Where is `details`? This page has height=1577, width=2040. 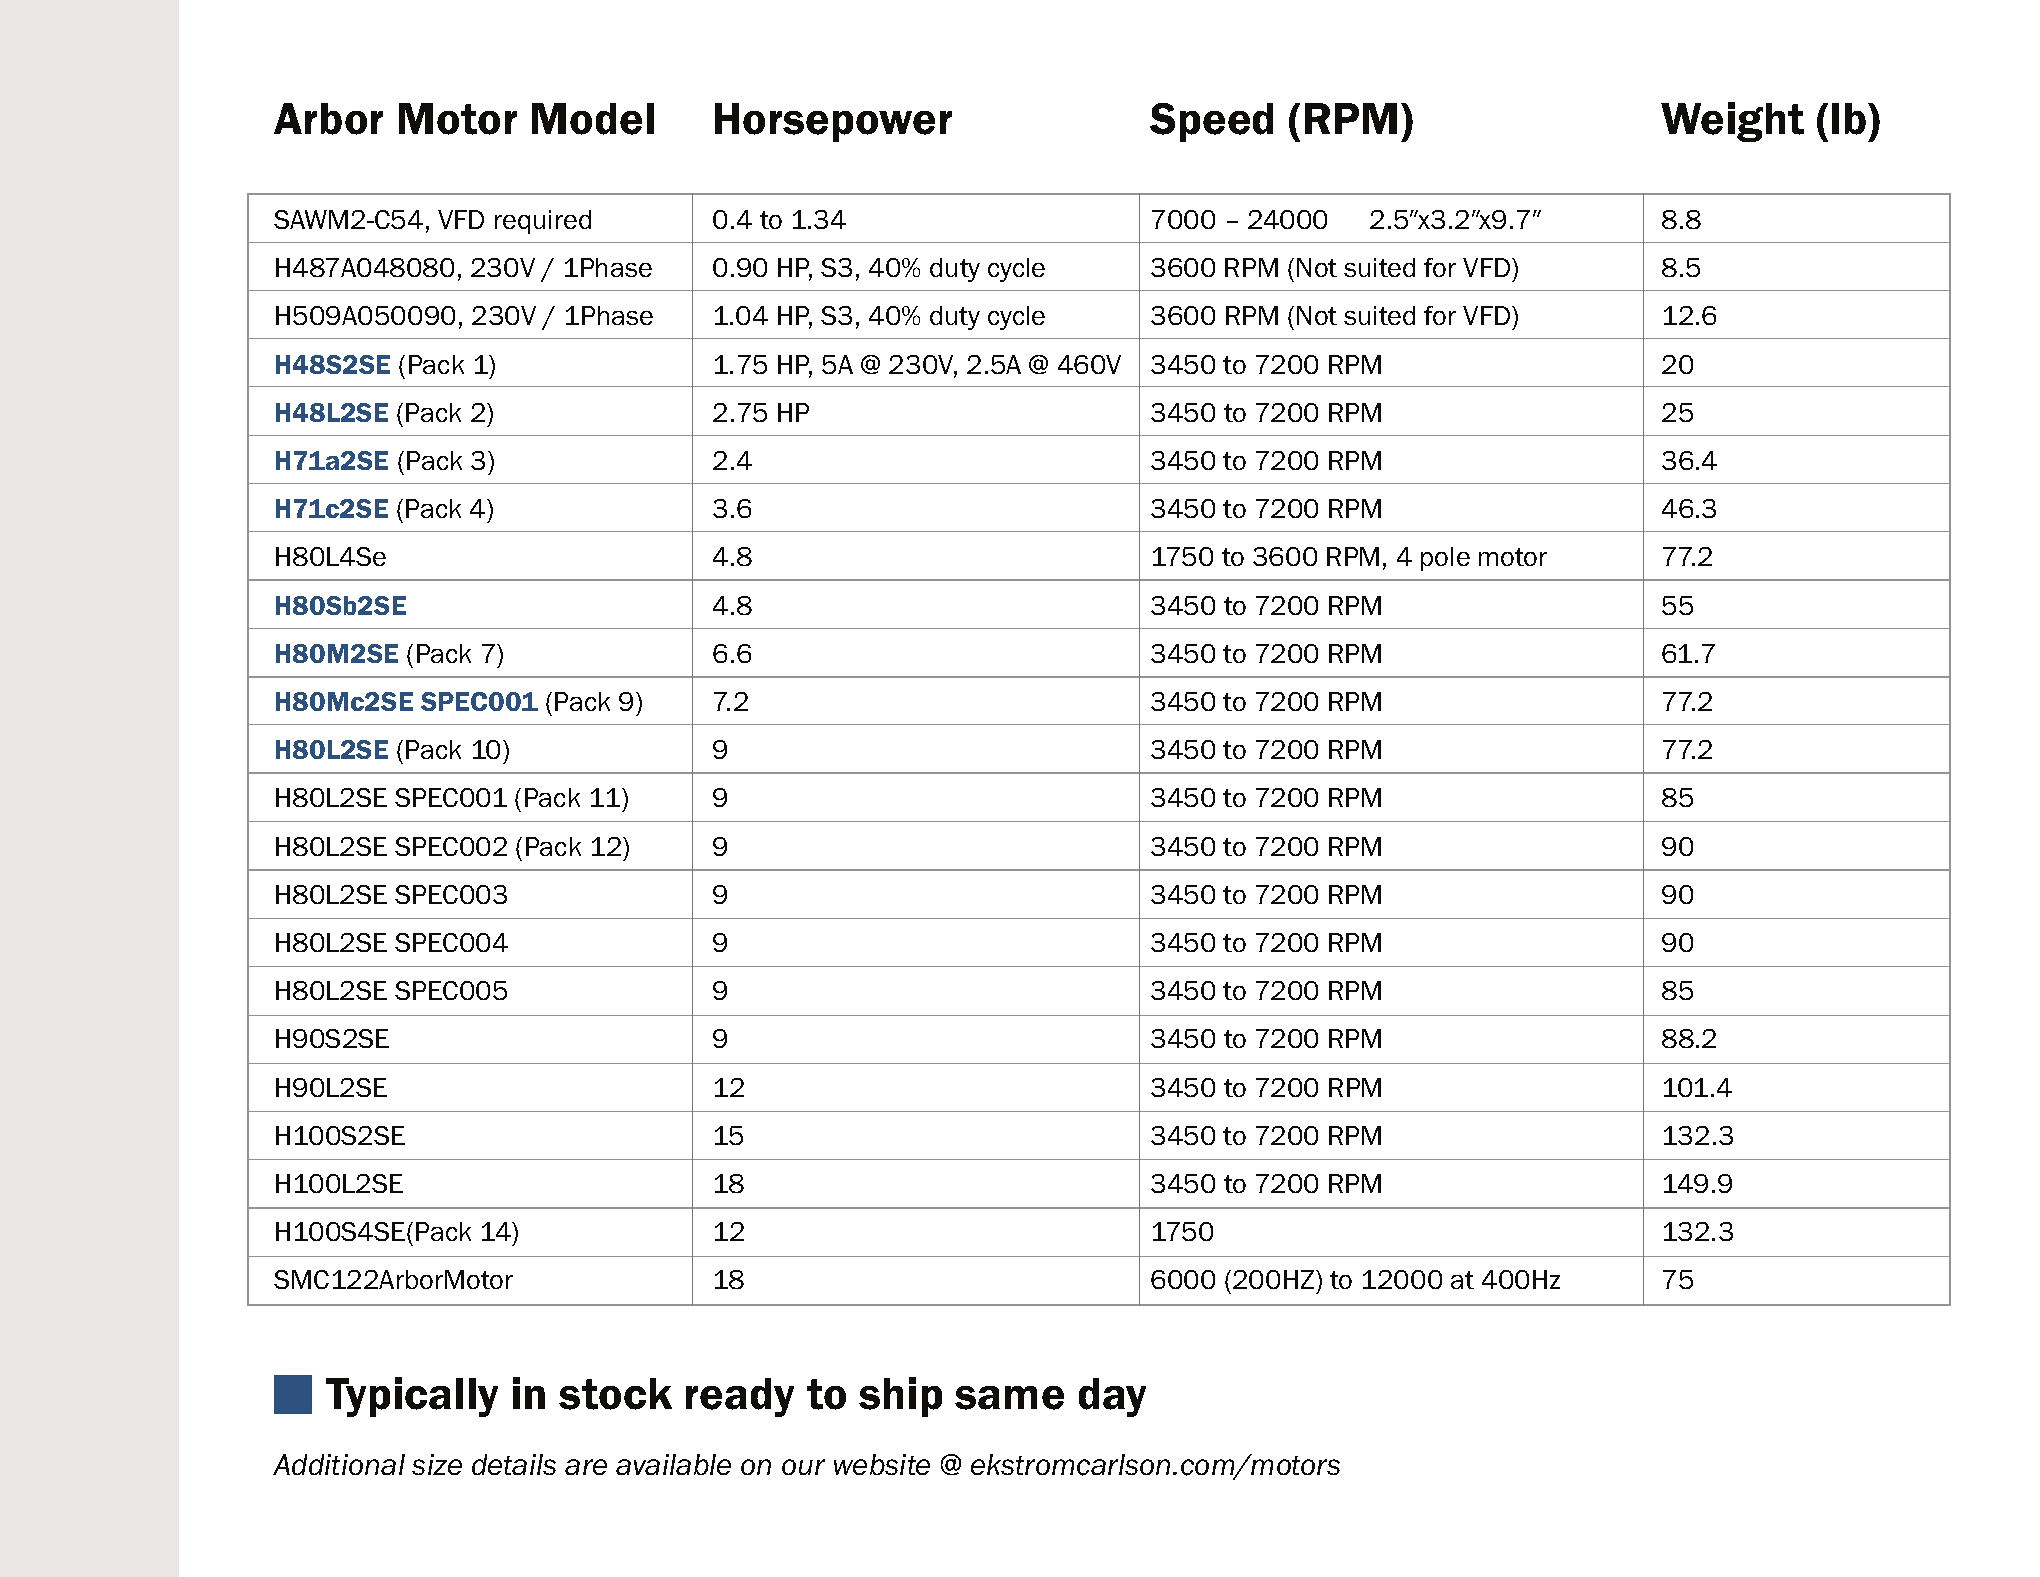
details is located at coordinates (514, 1464).
